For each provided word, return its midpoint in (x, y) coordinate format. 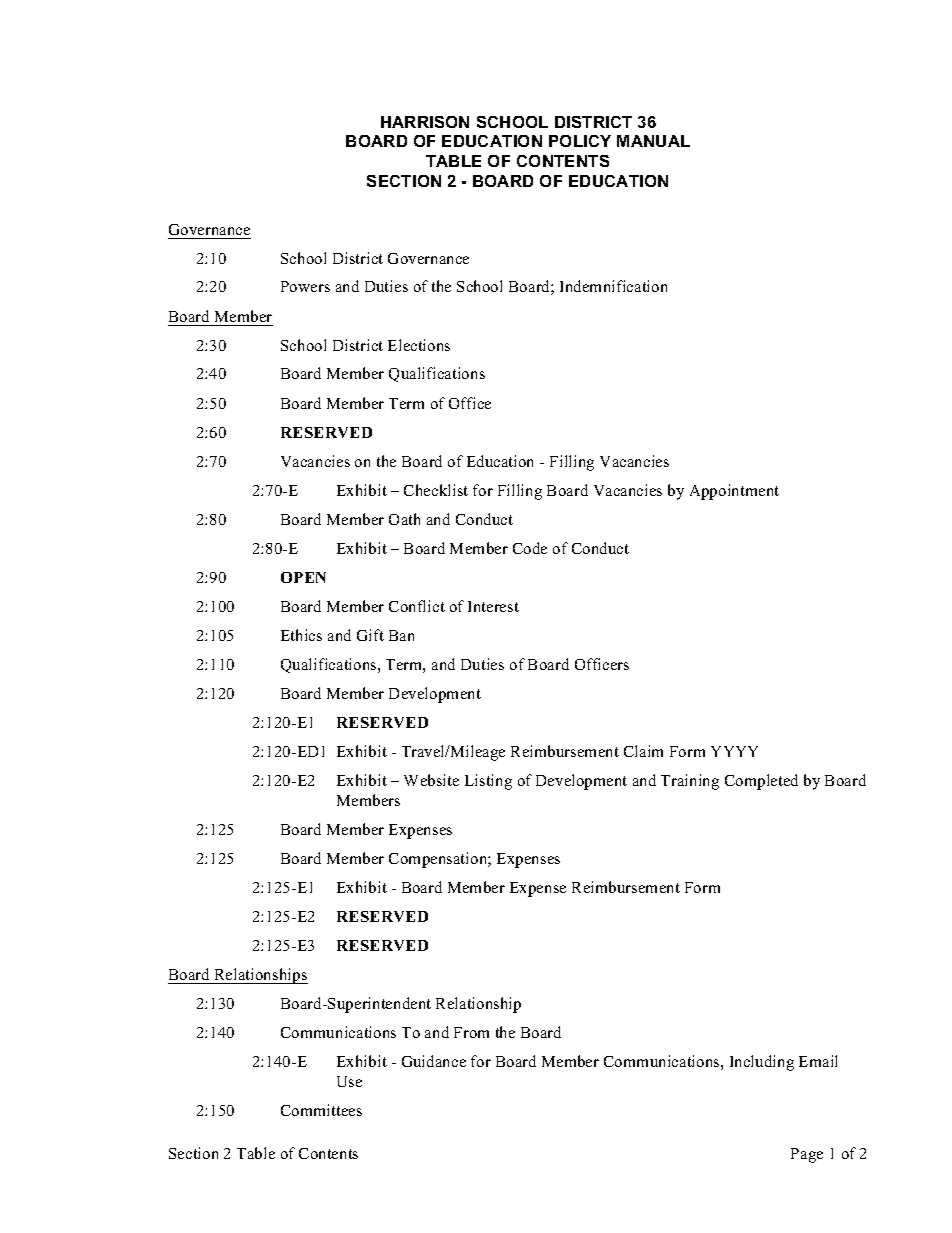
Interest (493, 606)
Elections (419, 345)
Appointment (734, 492)
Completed (761, 782)
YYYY (734, 751)
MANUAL (653, 141)
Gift (370, 635)
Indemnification (613, 286)
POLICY (580, 141)
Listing (488, 782)
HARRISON (425, 122)
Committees (321, 1110)
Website (431, 780)
